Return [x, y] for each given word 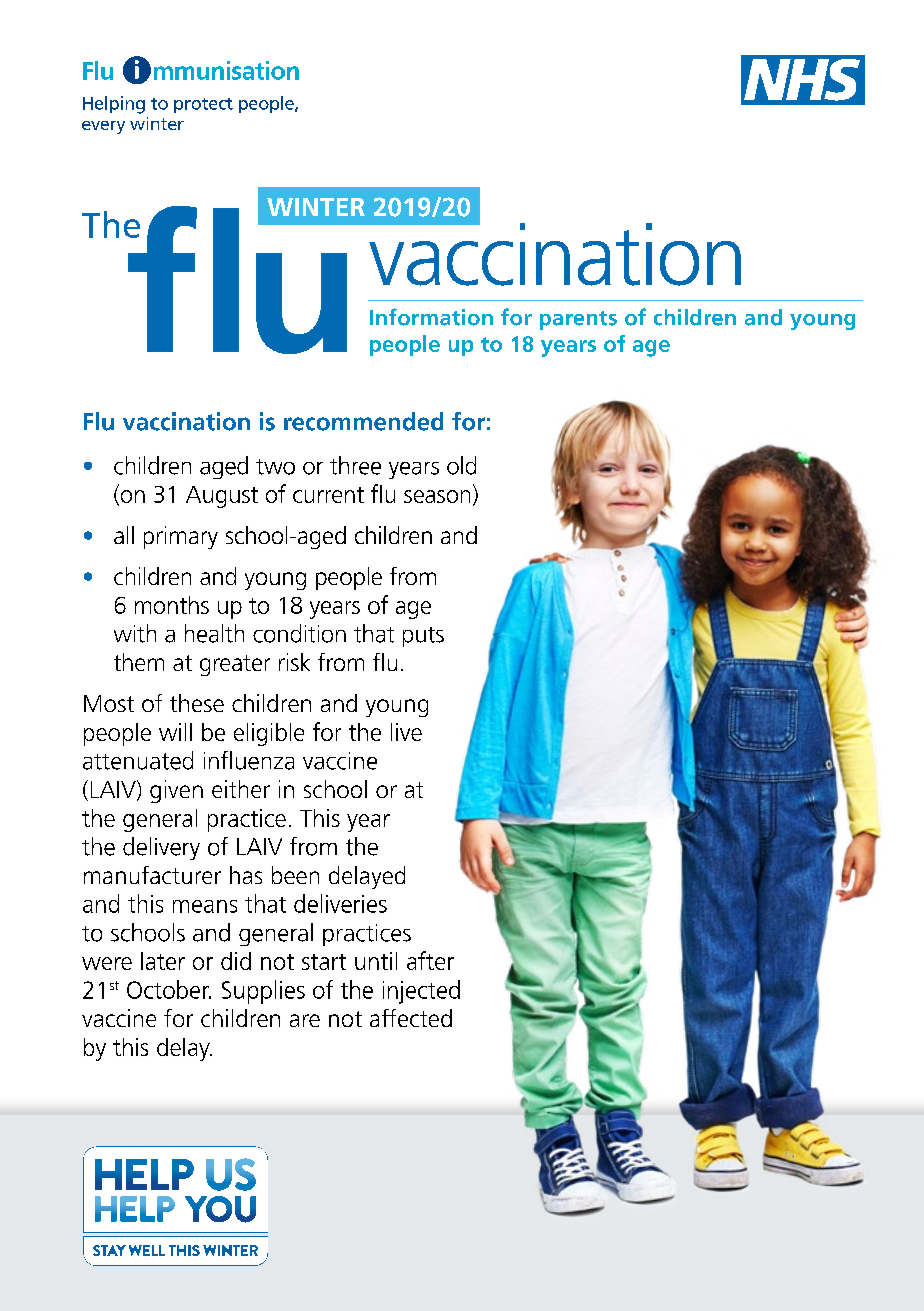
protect [203, 105]
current [328, 495]
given [176, 791]
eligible [269, 734]
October [169, 989]
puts [423, 637]
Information [431, 317]
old [461, 465]
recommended [363, 421]
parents [578, 320]
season [437, 496]
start [324, 962]
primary [181, 537]
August [222, 497]
